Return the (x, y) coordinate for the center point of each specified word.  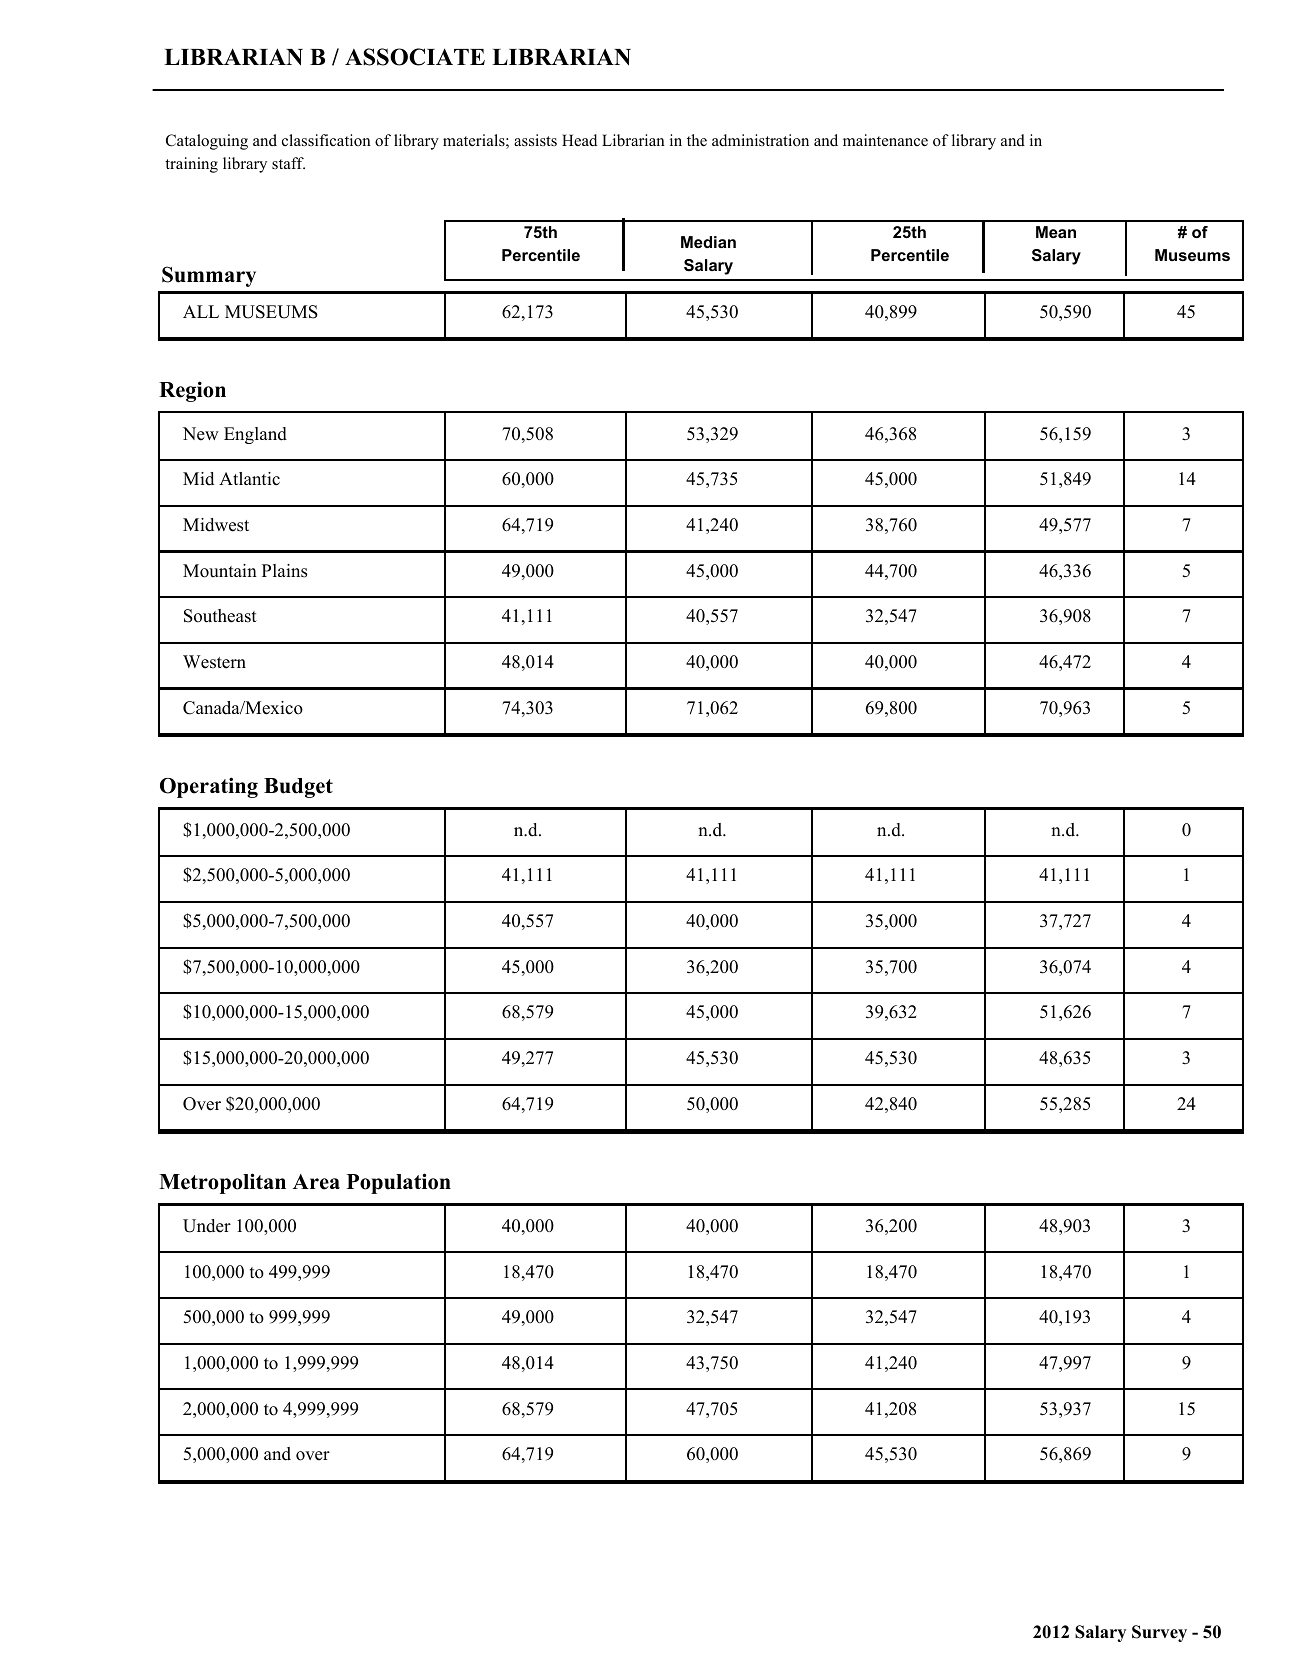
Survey (1159, 1633)
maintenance (885, 140)
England (255, 435)
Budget (298, 788)
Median (708, 242)
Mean (1056, 232)
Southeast (220, 616)
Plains (284, 571)
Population (399, 1183)
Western (214, 662)
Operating (209, 787)
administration (760, 140)
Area (316, 1182)
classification (326, 140)
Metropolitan (222, 1183)
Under (207, 1226)
